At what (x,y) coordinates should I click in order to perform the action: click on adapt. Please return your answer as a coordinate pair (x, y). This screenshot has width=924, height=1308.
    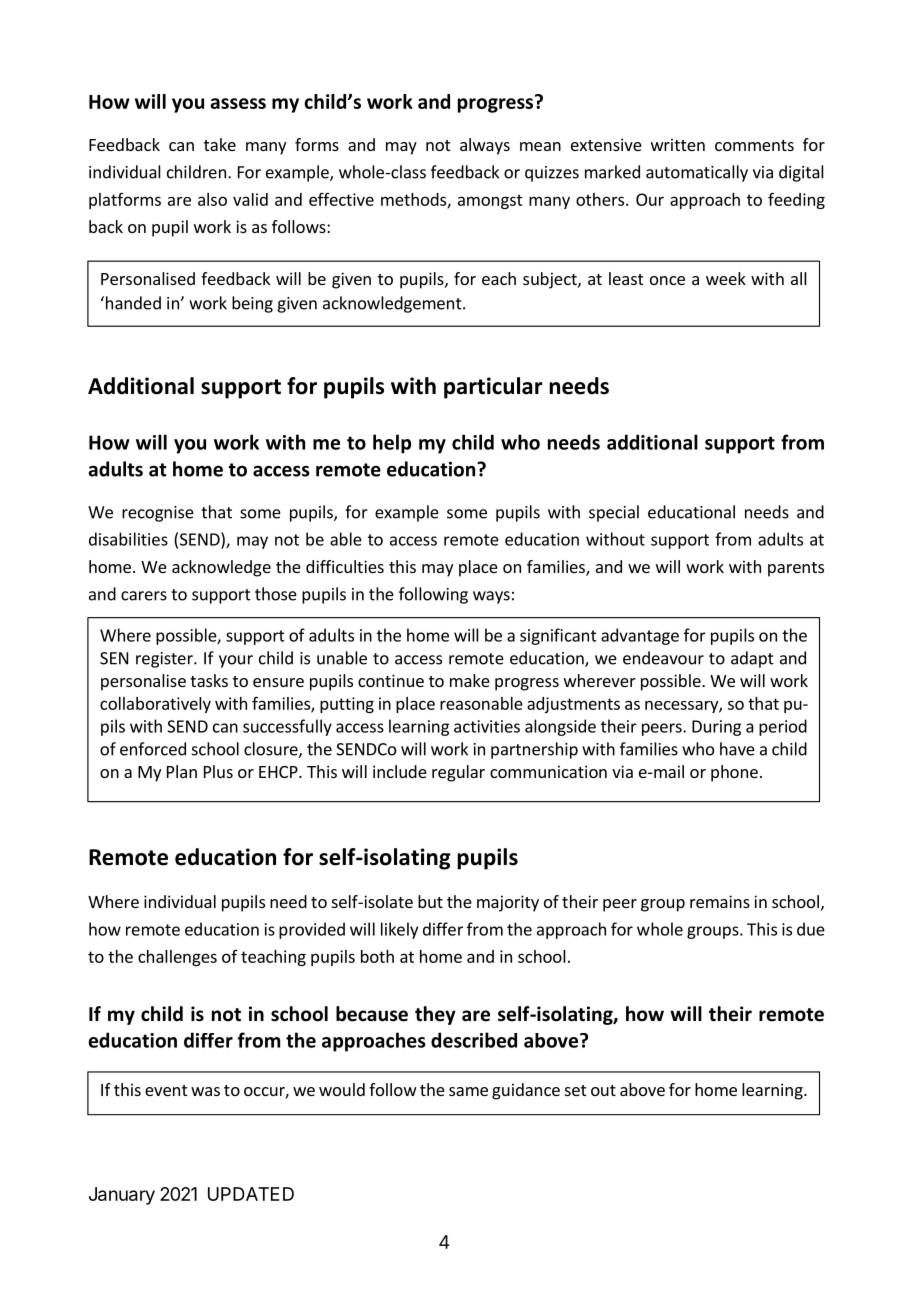
    Looking at the image, I should click on (752, 659).
